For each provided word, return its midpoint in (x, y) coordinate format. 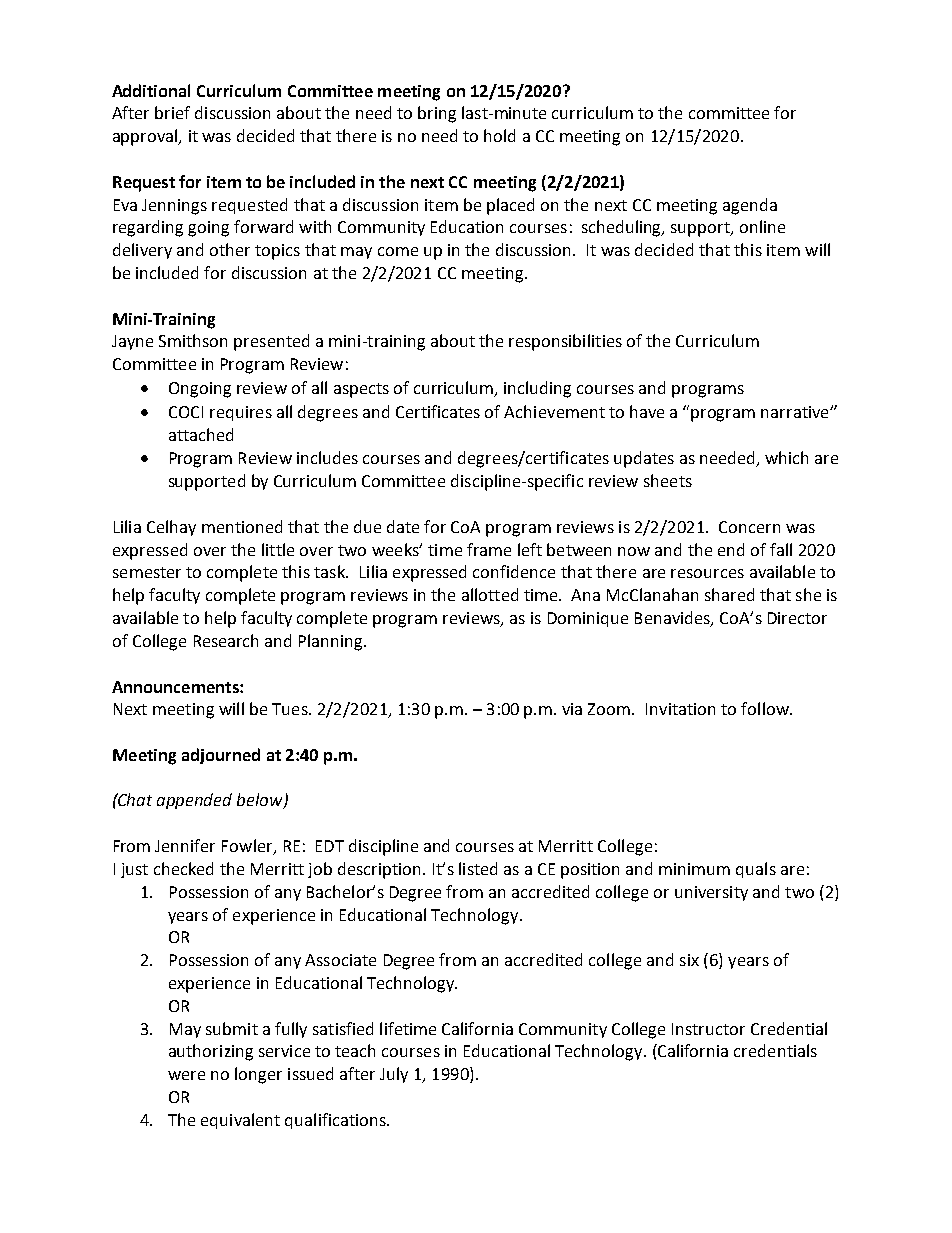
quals (756, 870)
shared (729, 594)
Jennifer (185, 845)
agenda (750, 206)
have (647, 411)
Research (226, 640)
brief (172, 112)
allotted (490, 594)
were (186, 1075)
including (537, 389)
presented (271, 342)
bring (437, 114)
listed (478, 868)
